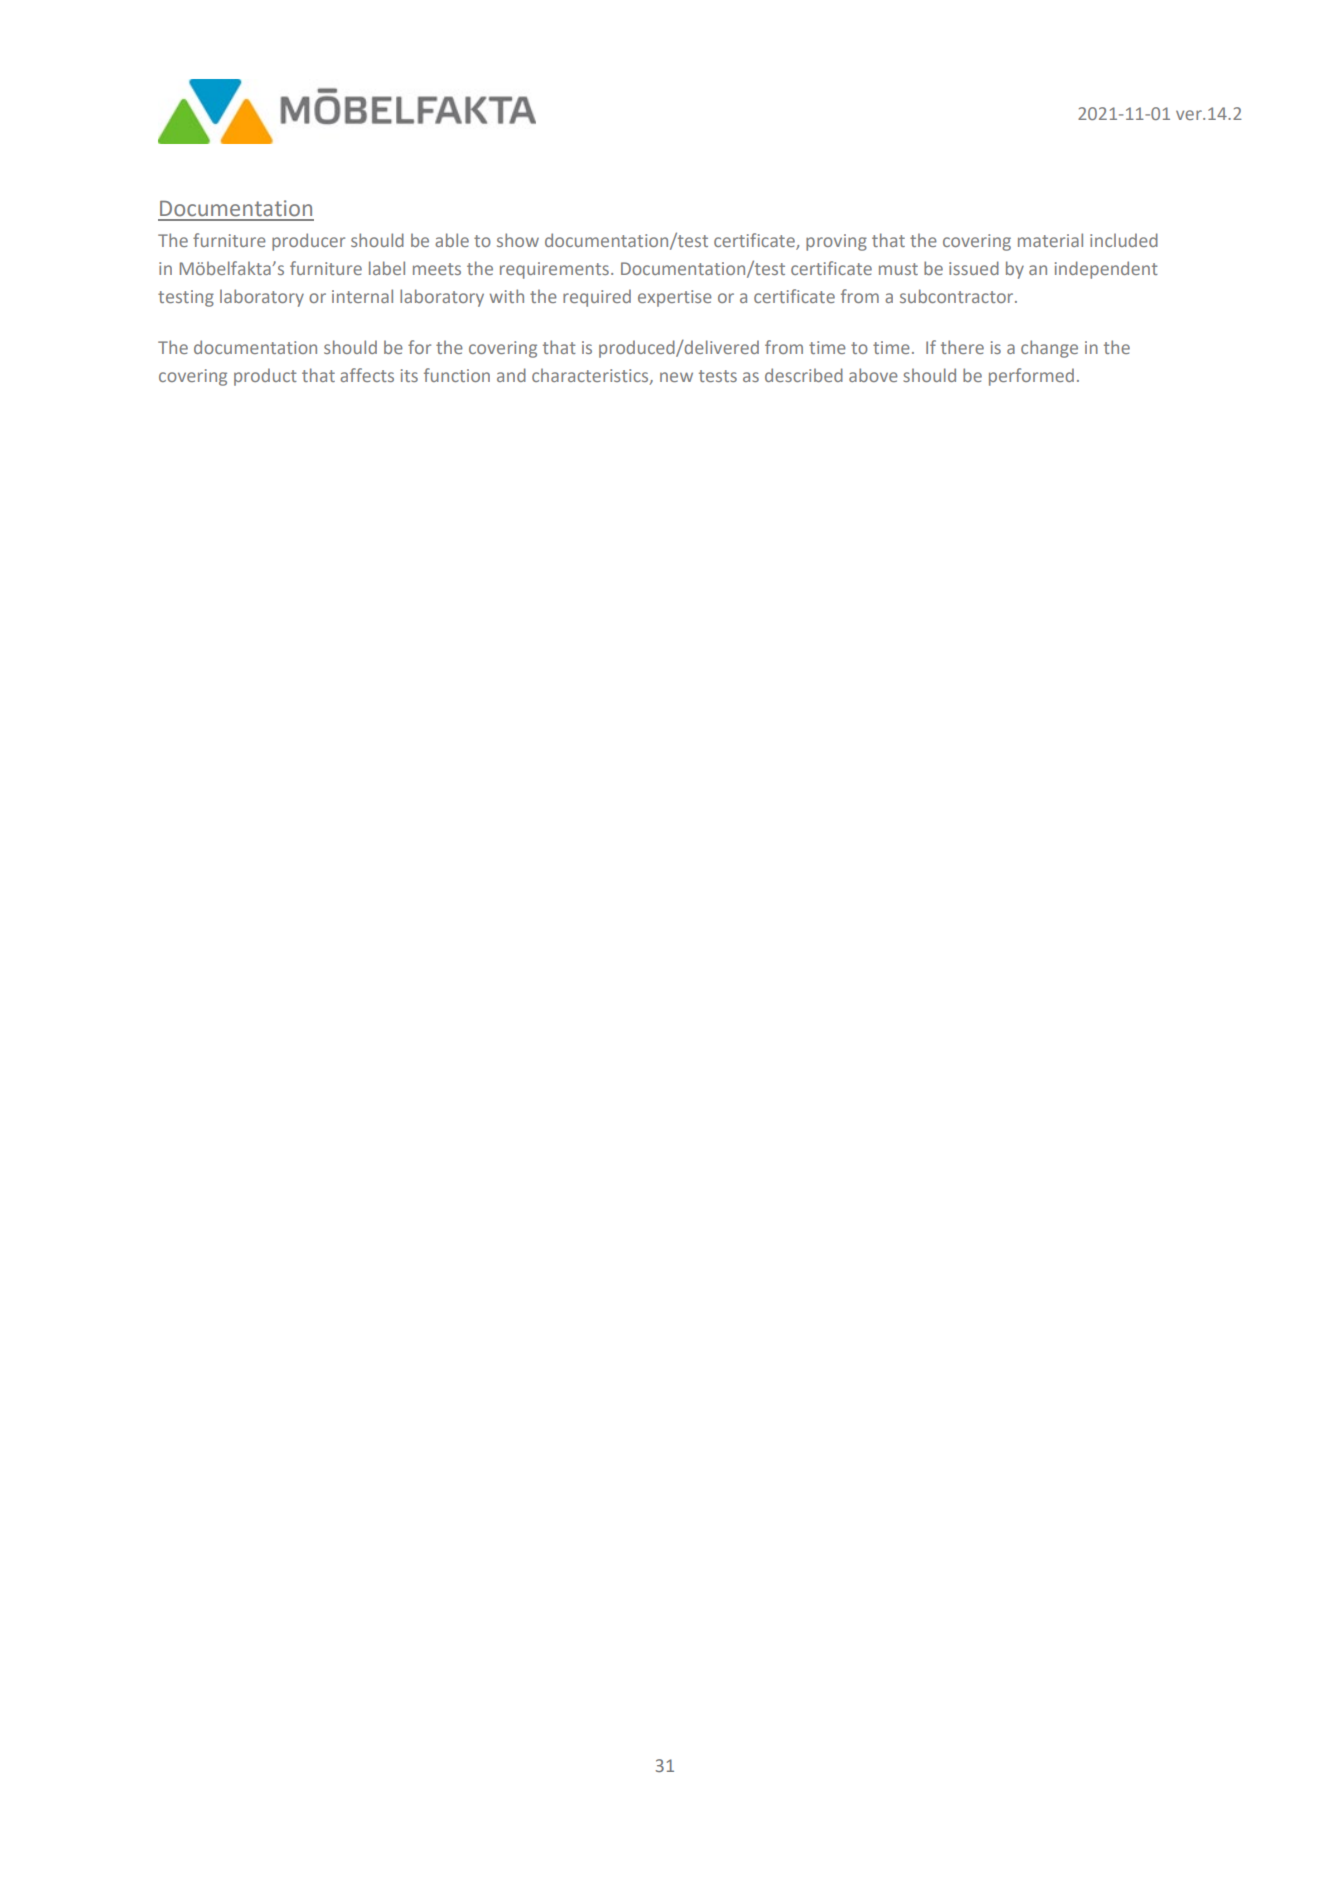 The width and height of the image is (1330, 1881). Describe the element at coordinates (1049, 349) in the image. I see `change` at that location.
